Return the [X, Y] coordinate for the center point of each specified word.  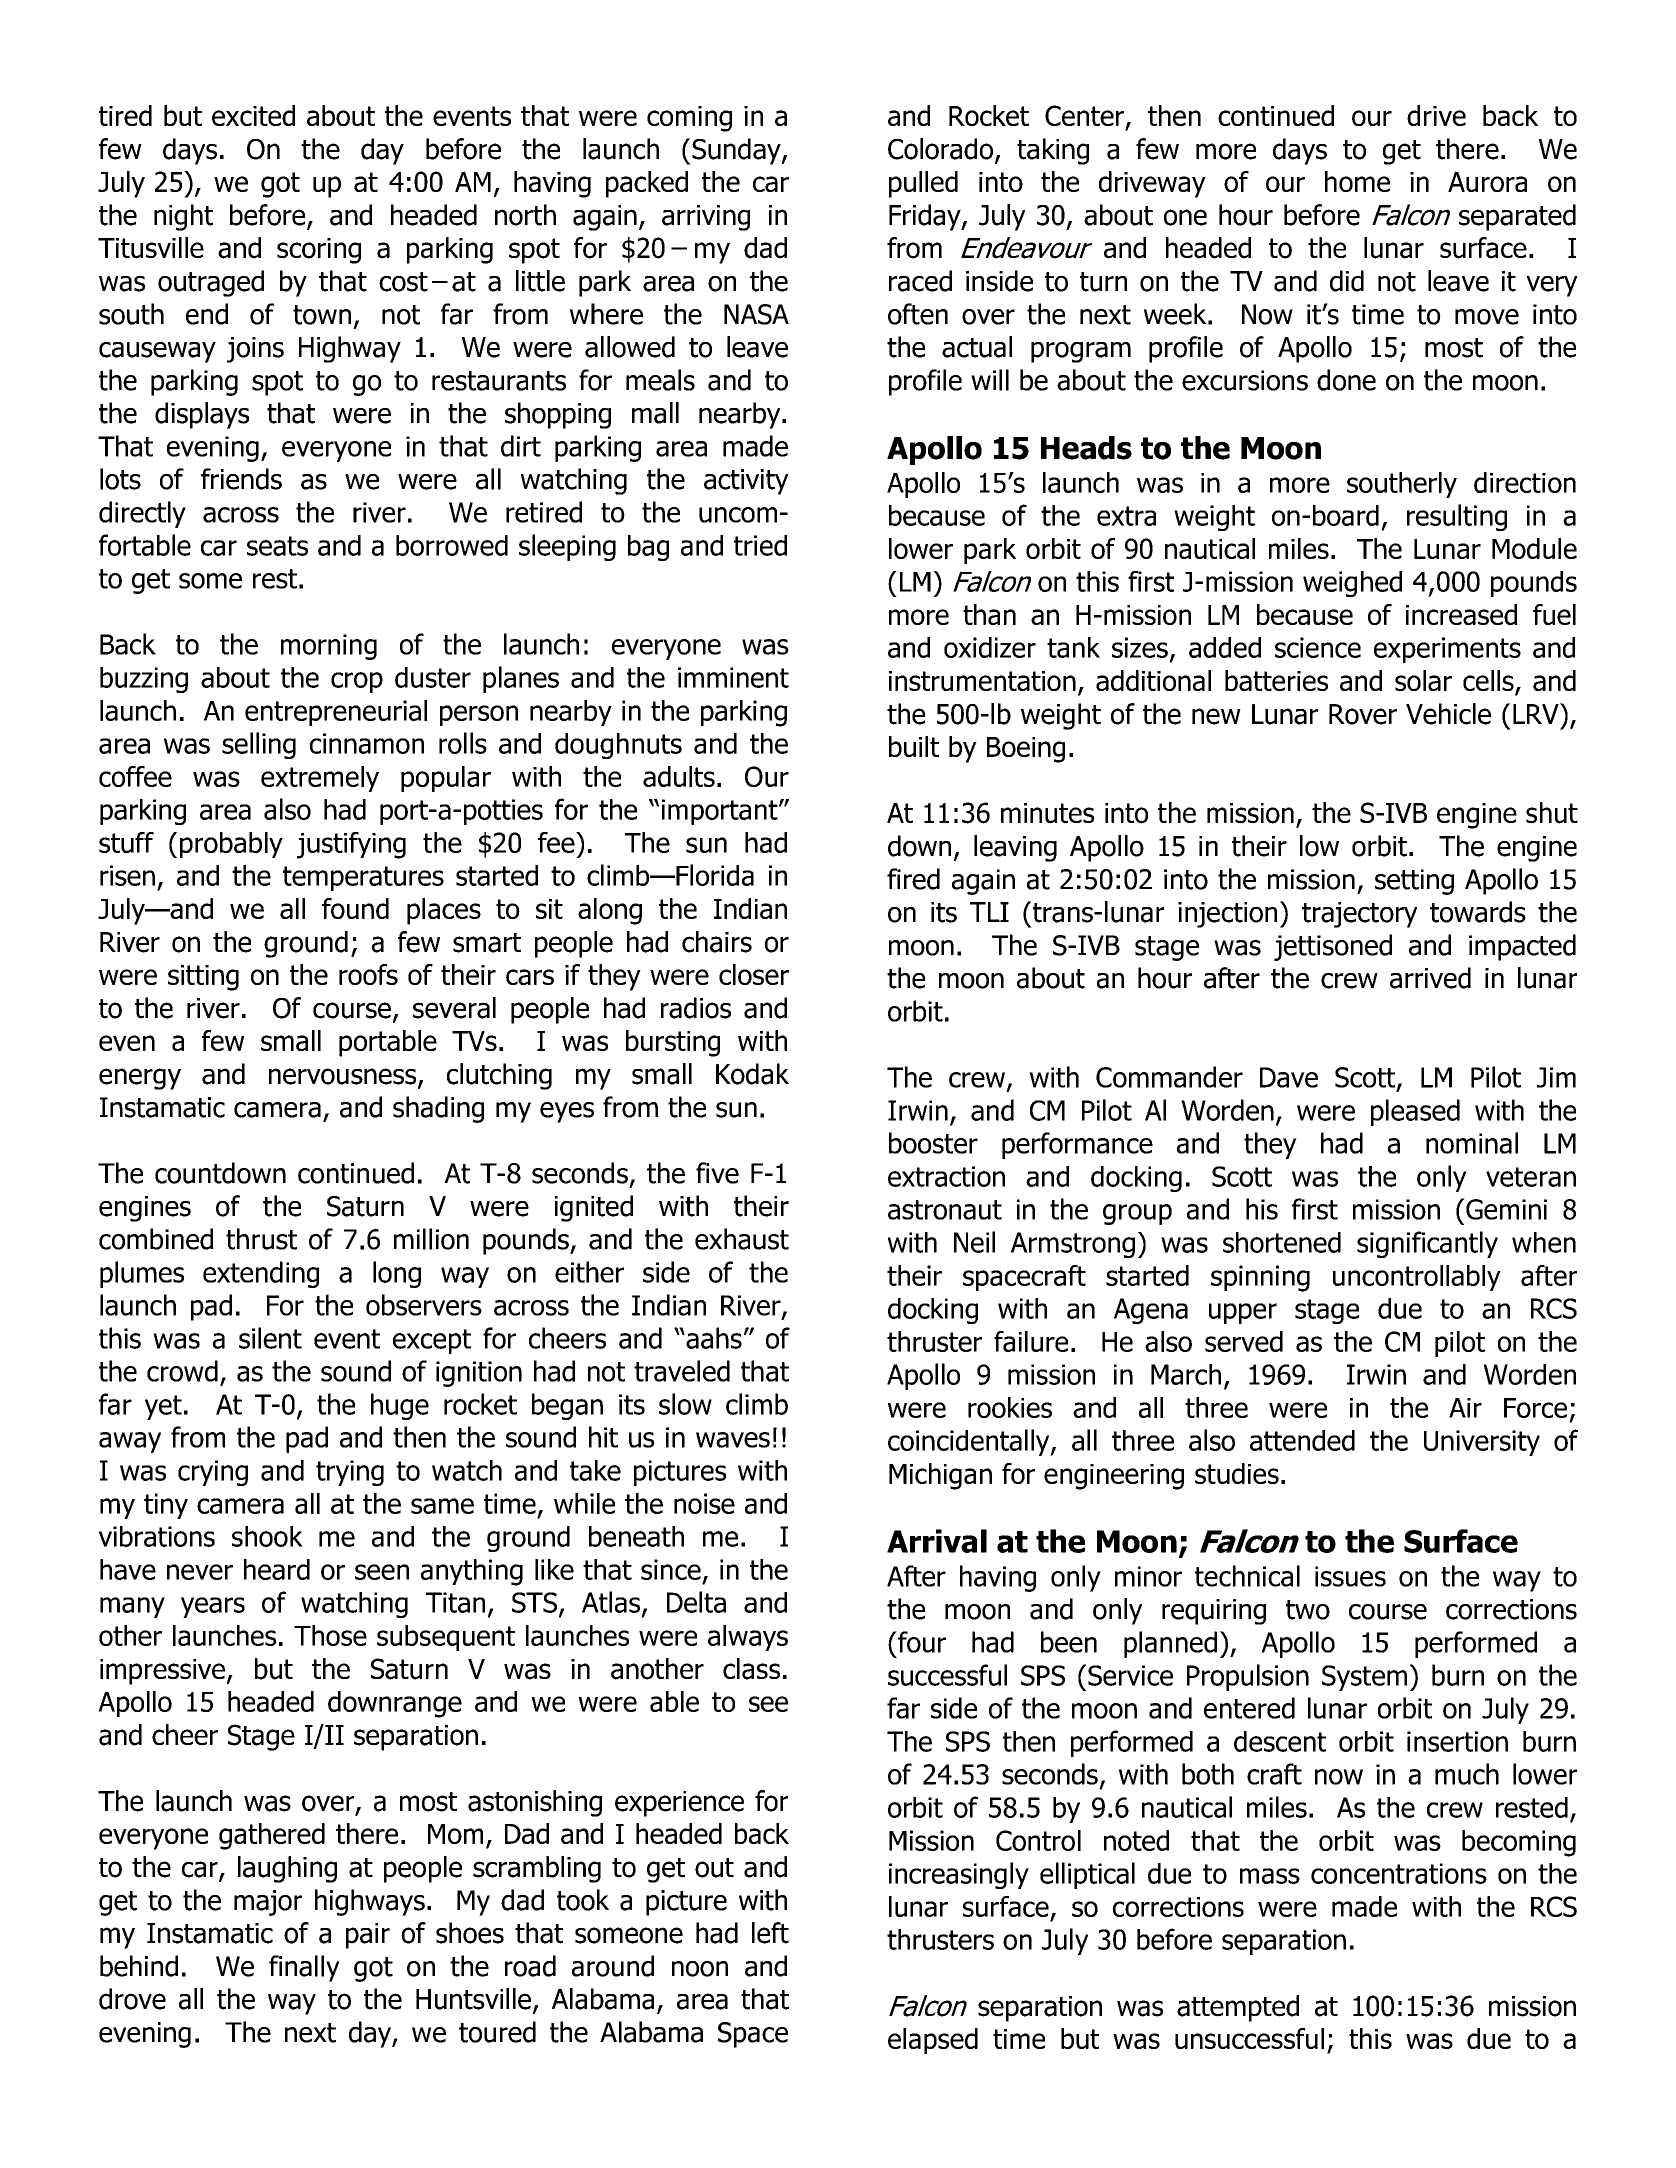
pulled [923, 184]
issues [1350, 1576]
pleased [1415, 1112]
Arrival [937, 1541]
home [1357, 181]
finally [304, 1968]
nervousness [344, 1077]
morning [329, 647]
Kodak [752, 1074]
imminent [733, 677]
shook [267, 1536]
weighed [1352, 584]
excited [253, 115]
